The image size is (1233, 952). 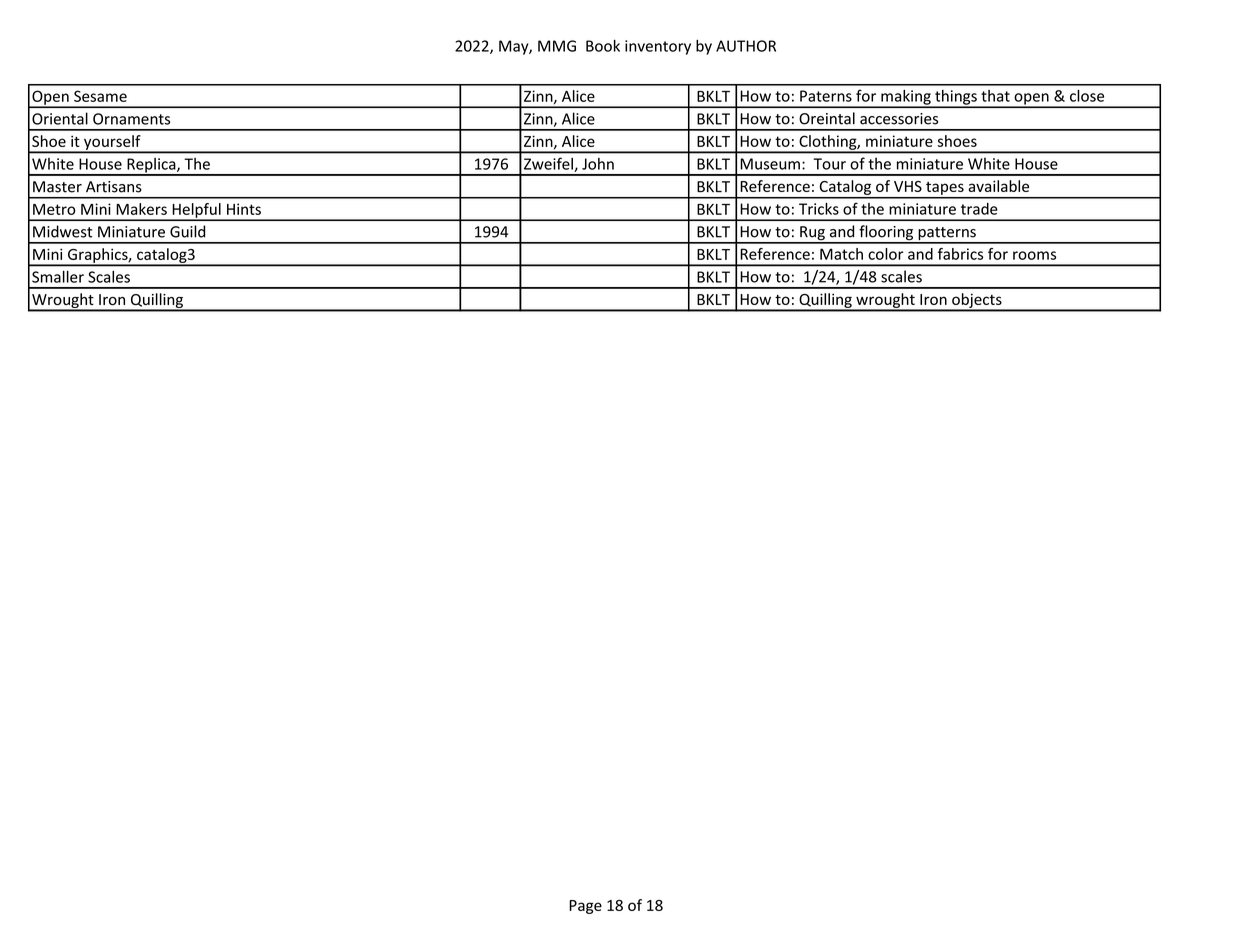 I want to click on Smaller, so click(x=58, y=277).
